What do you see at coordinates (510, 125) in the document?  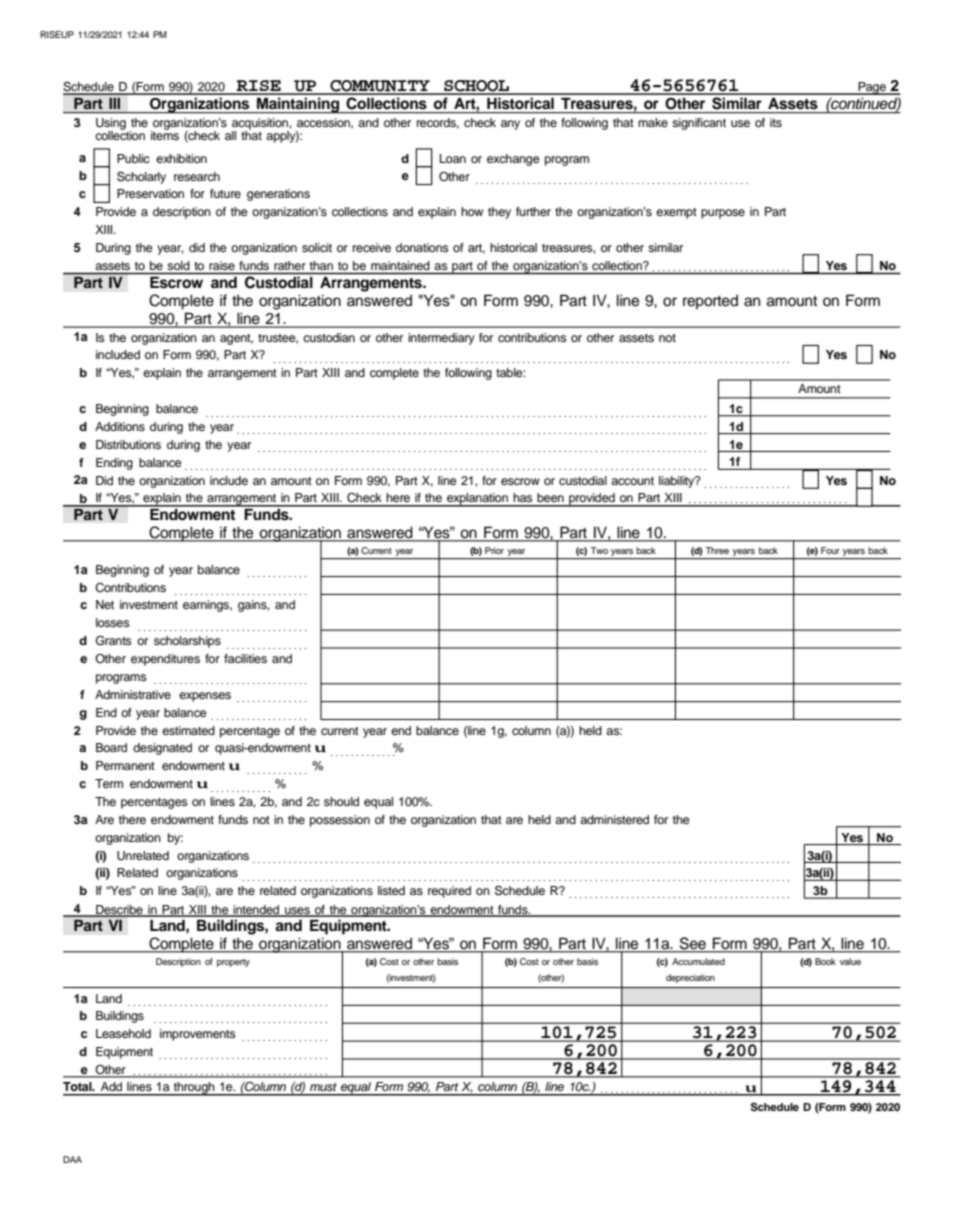 I see `any` at bounding box center [510, 125].
